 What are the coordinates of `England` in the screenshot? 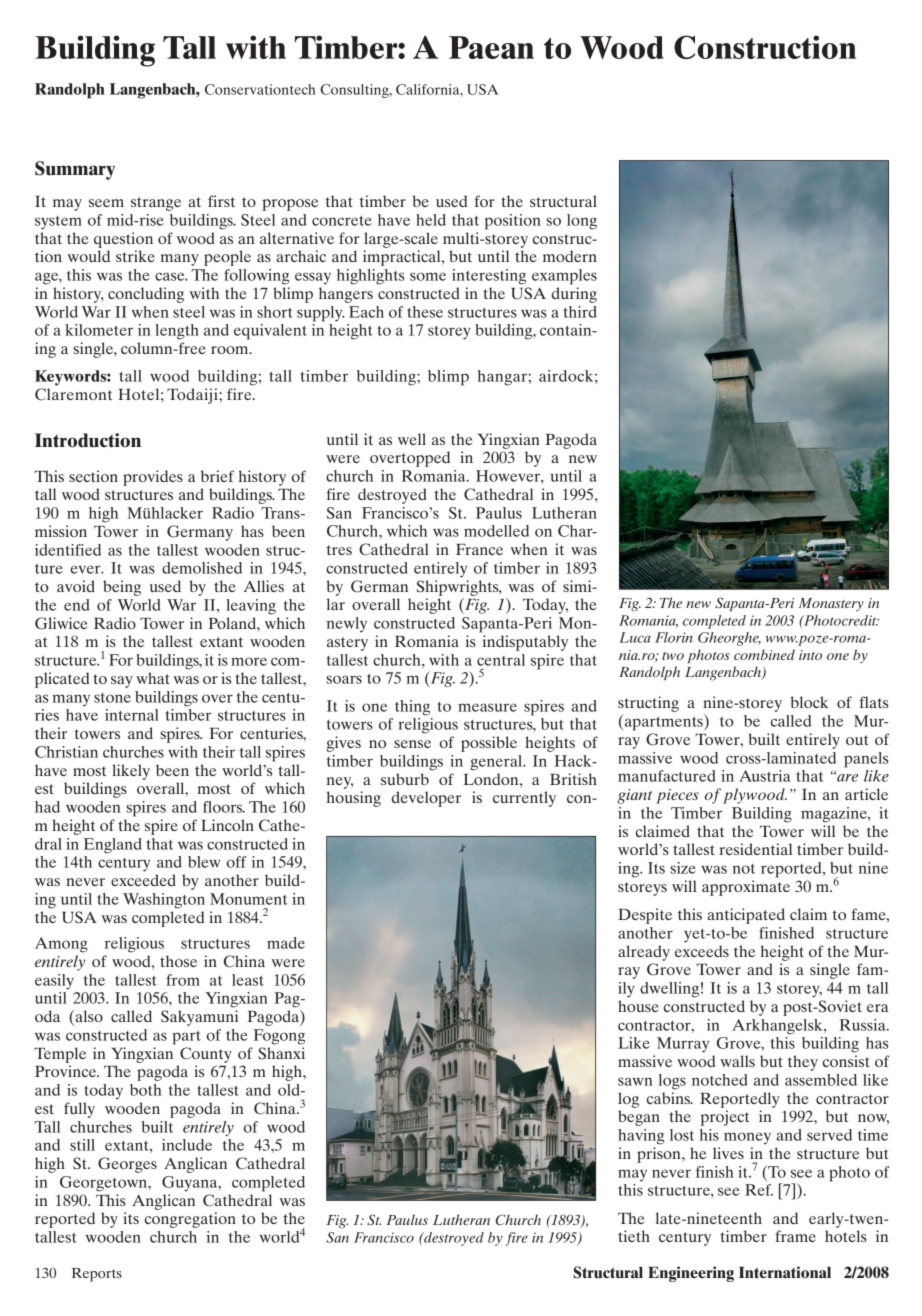 It's located at (113, 846).
